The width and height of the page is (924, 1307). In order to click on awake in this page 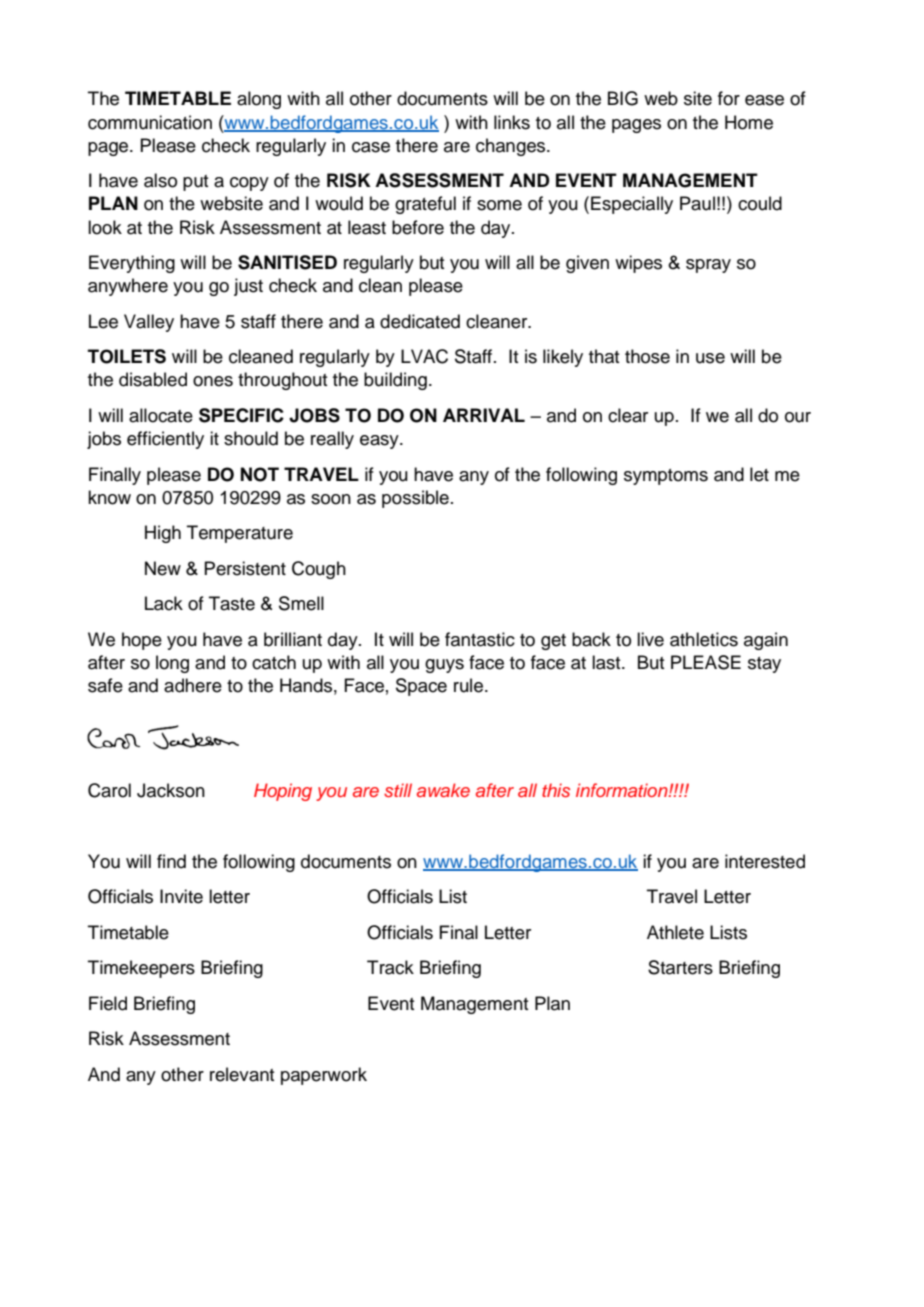, I will do `click(443, 790)`.
